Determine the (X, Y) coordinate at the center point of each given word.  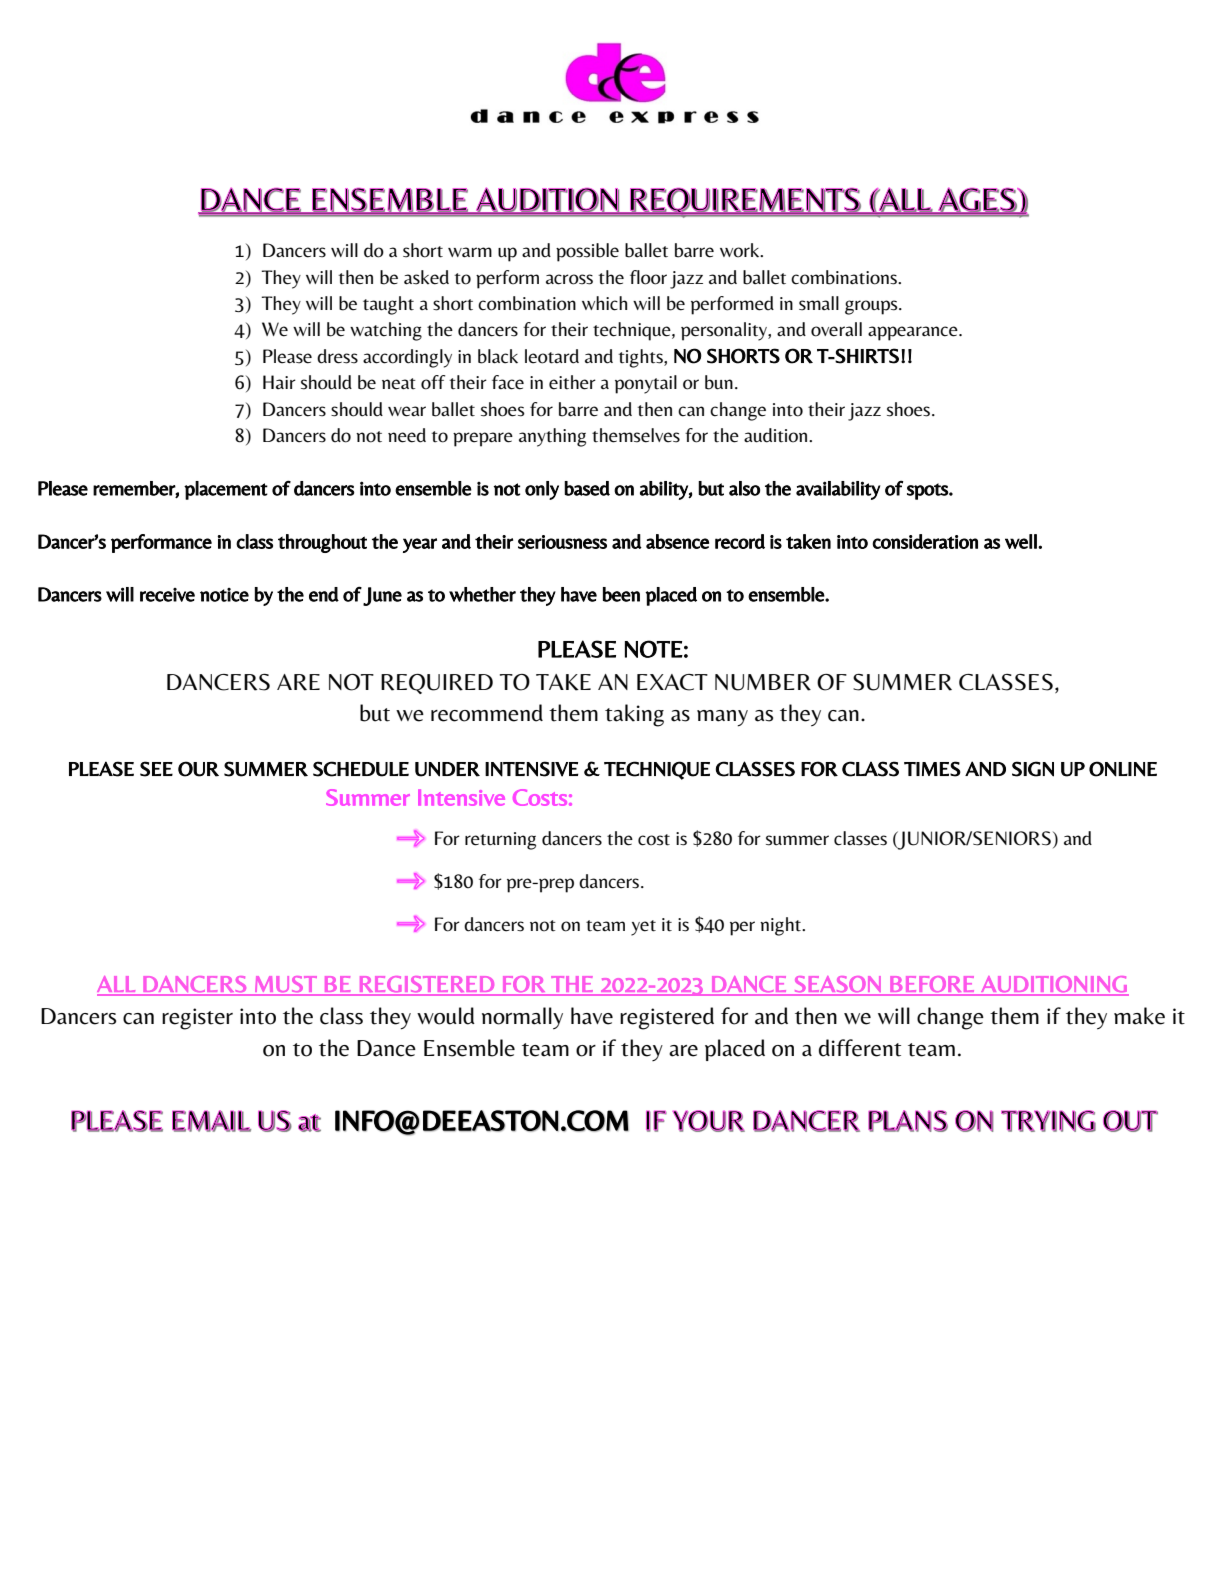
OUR (198, 769)
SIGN (1033, 769)
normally (522, 1018)
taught (388, 305)
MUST (286, 985)
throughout (322, 543)
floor (648, 277)
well (1022, 541)
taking (634, 715)
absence (677, 541)
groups (872, 307)
